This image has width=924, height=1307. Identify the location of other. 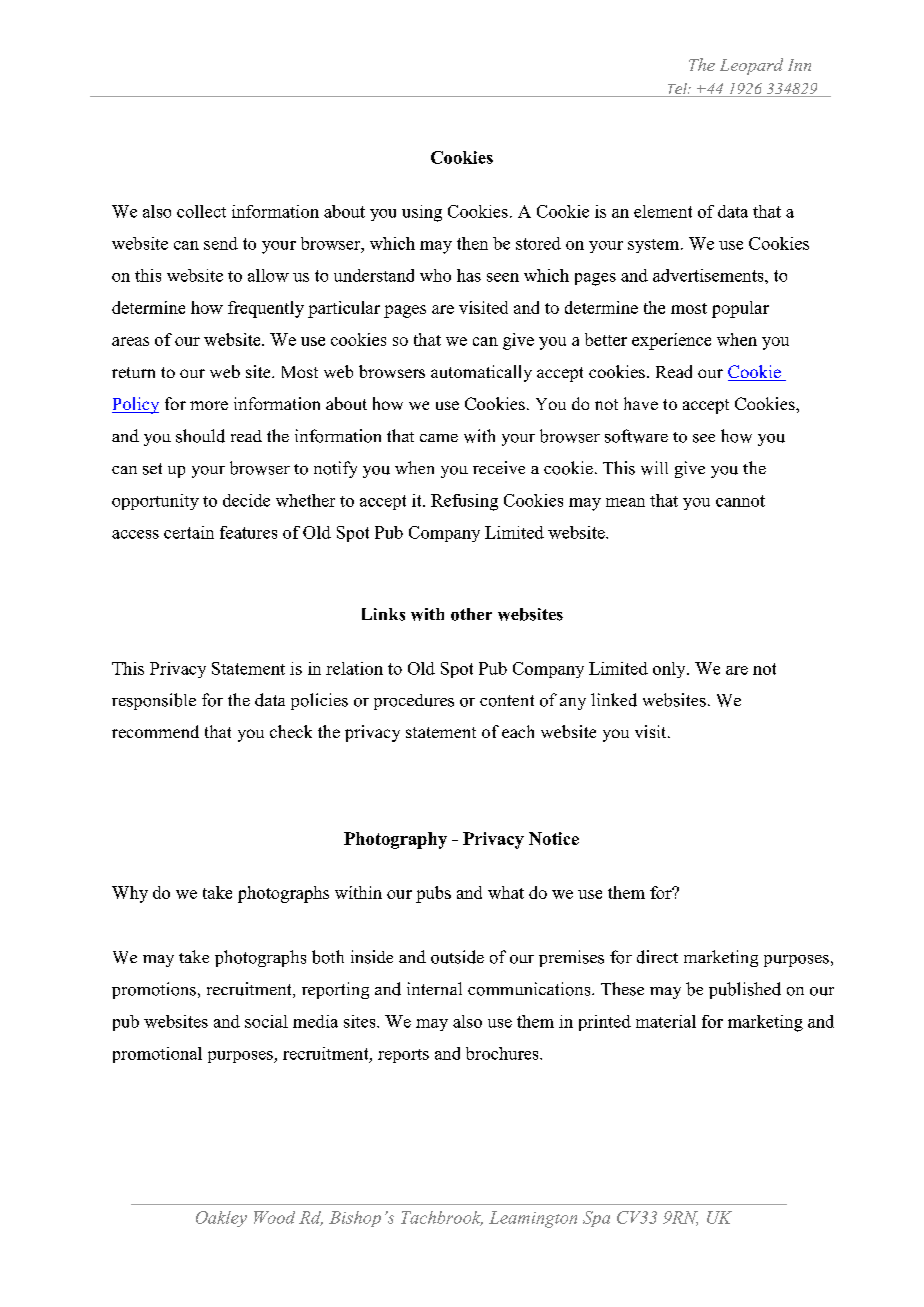
(471, 614).
